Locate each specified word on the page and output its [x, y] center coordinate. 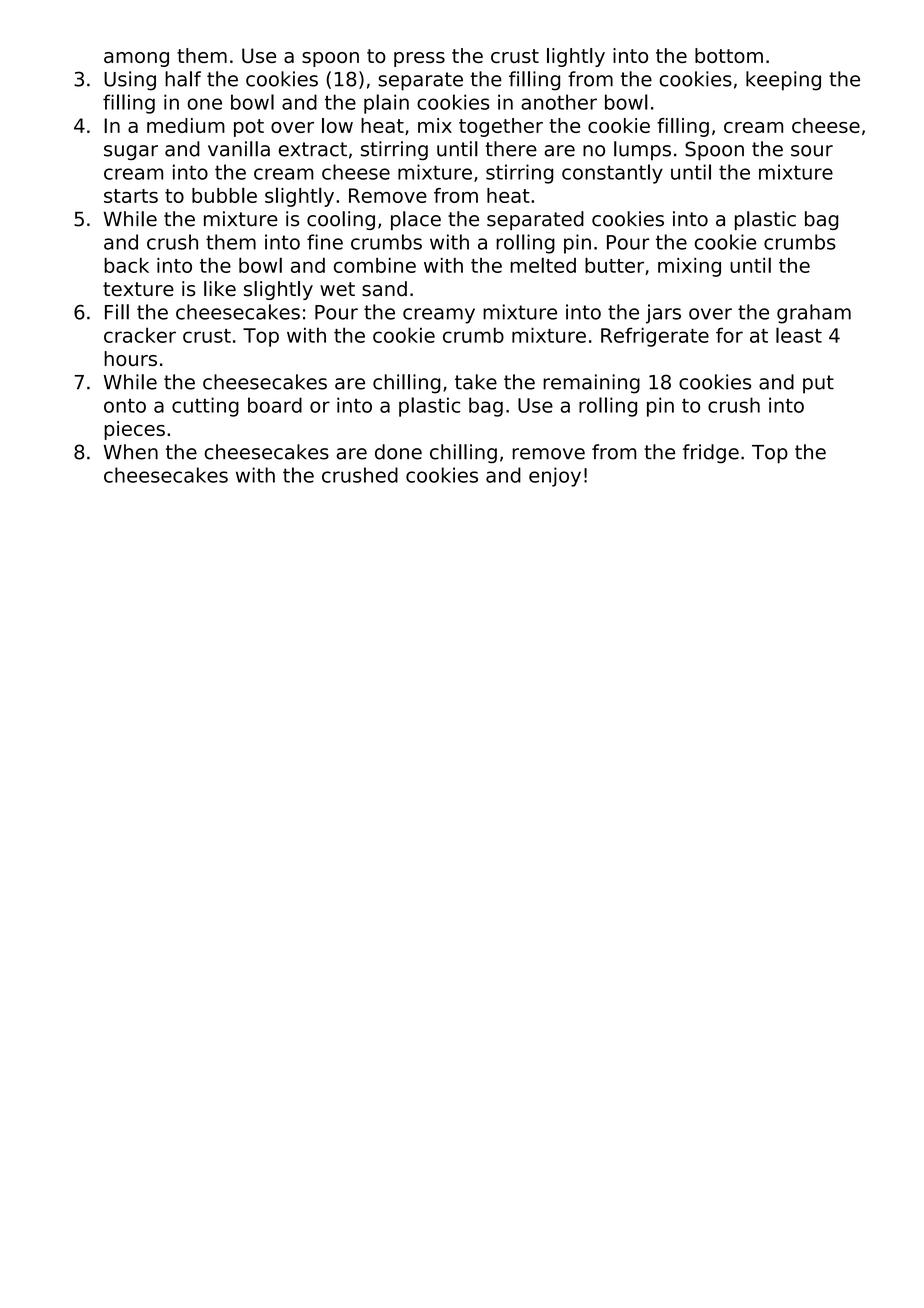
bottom [729, 56]
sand [384, 289]
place [416, 220]
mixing [689, 267]
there [511, 149]
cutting [205, 407]
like [220, 289]
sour [812, 151]
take [476, 382]
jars [663, 314]
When [130, 452]
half [183, 79]
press [419, 59]
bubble [224, 195]
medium [186, 125]
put [818, 384]
